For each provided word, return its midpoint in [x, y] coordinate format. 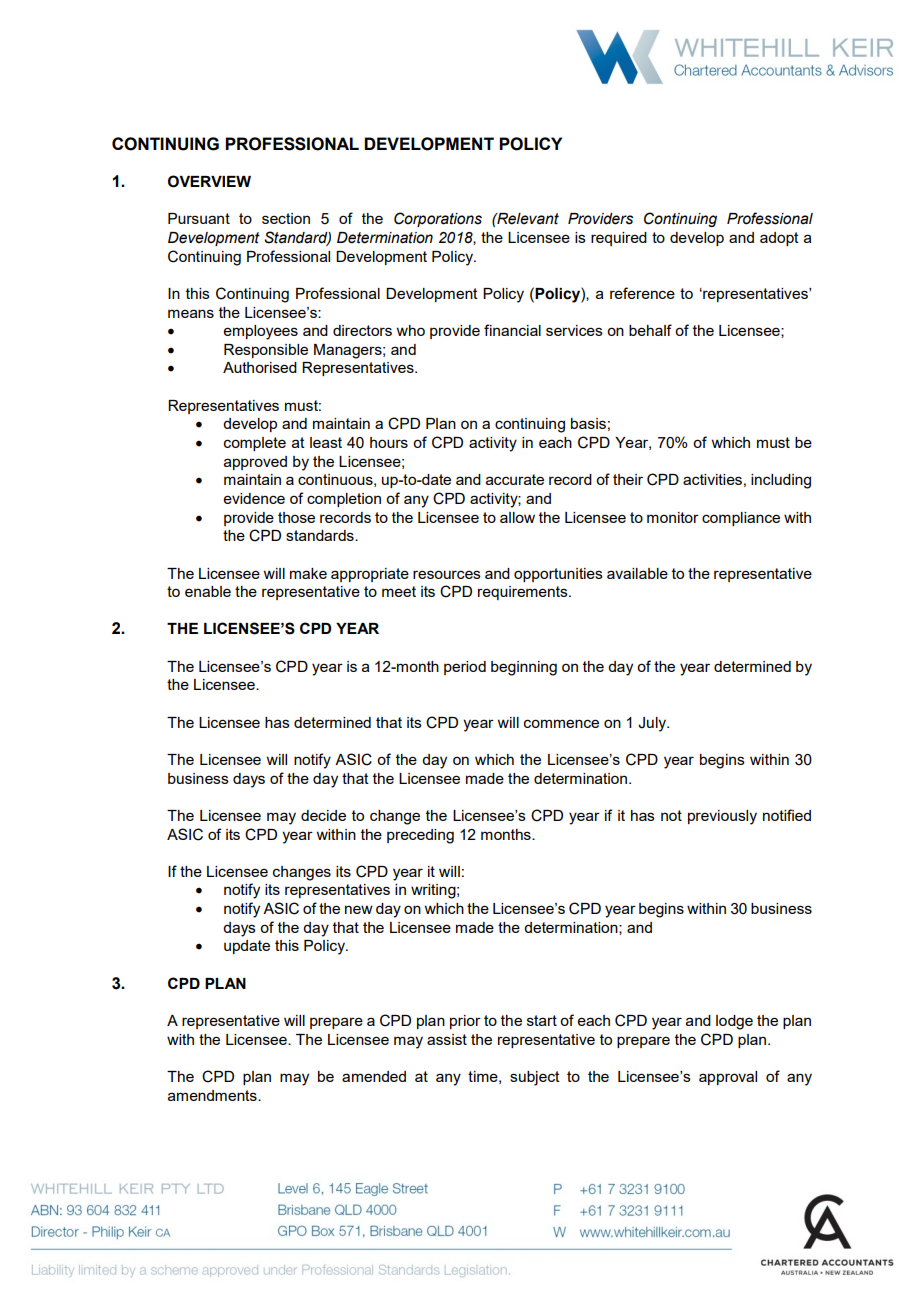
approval [728, 1078]
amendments [213, 1095]
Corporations [438, 219]
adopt [779, 239]
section [286, 218]
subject [535, 1078]
